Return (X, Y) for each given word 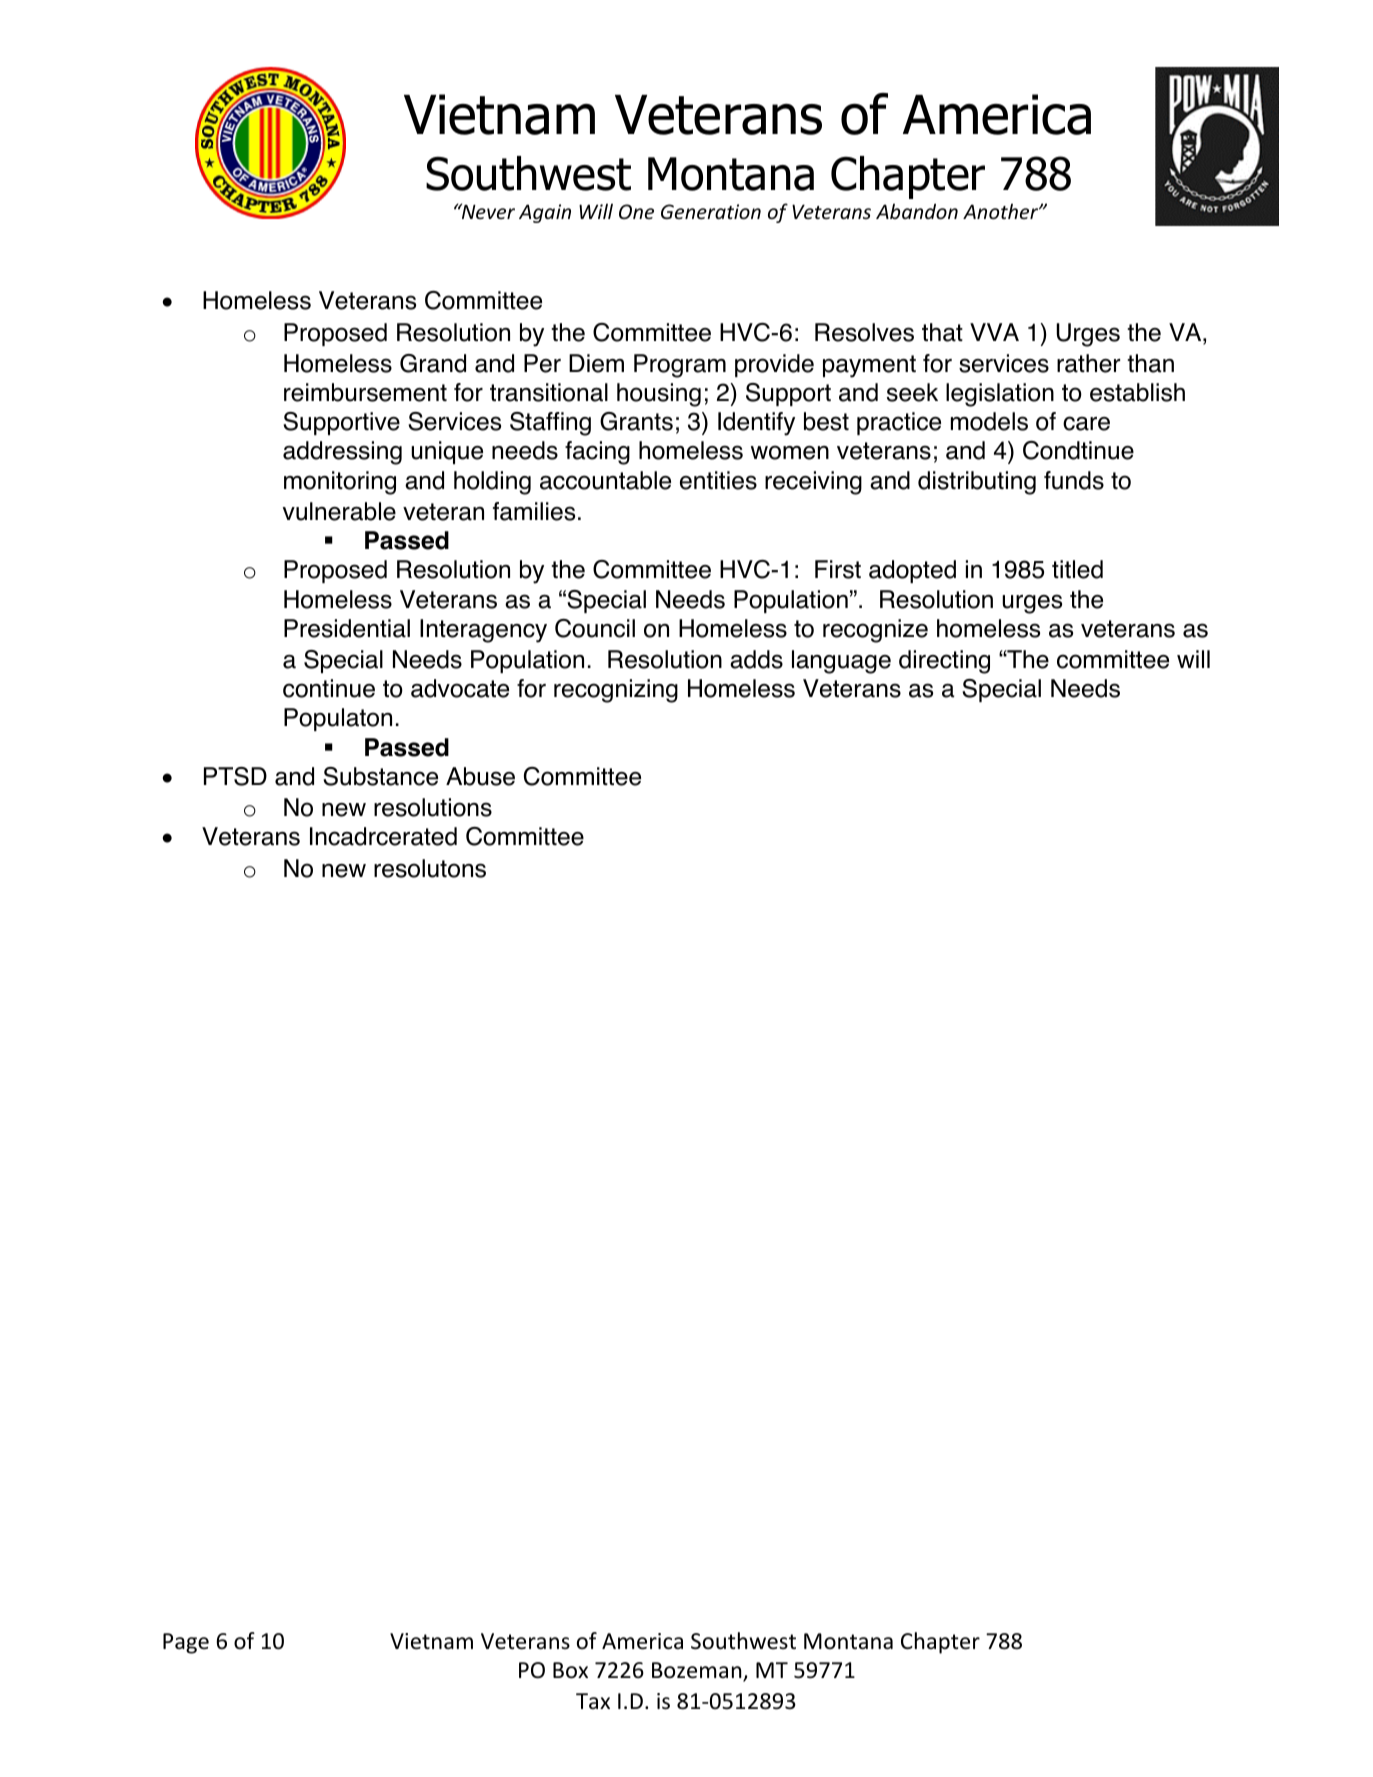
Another (1002, 211)
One (636, 211)
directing (944, 662)
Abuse (480, 776)
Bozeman (698, 1671)
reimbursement (365, 392)
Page (186, 1643)
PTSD (235, 776)
